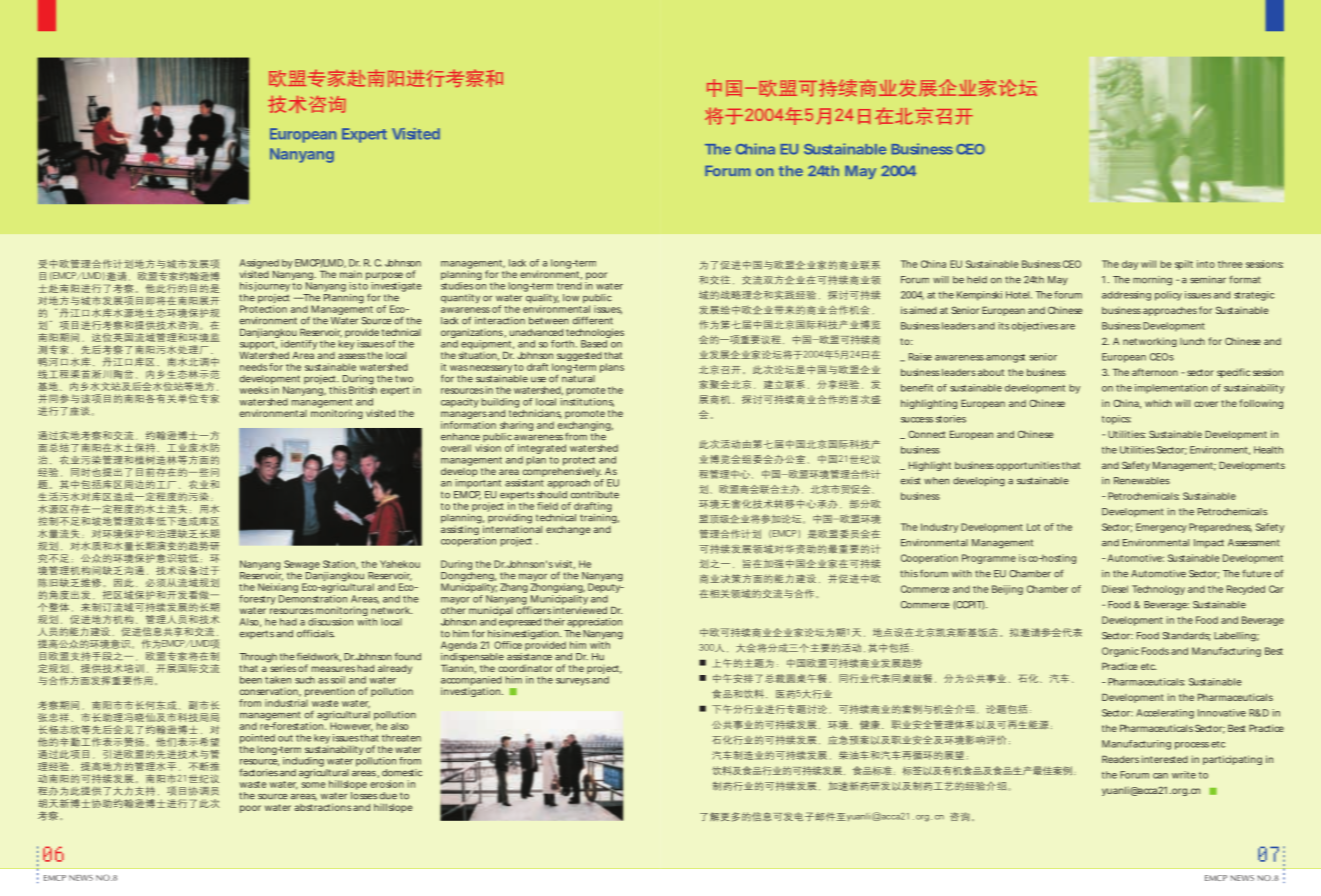 Image resolution: width=1321 pixels, height=896 pixels. I want to click on morning, so click(1152, 281).
